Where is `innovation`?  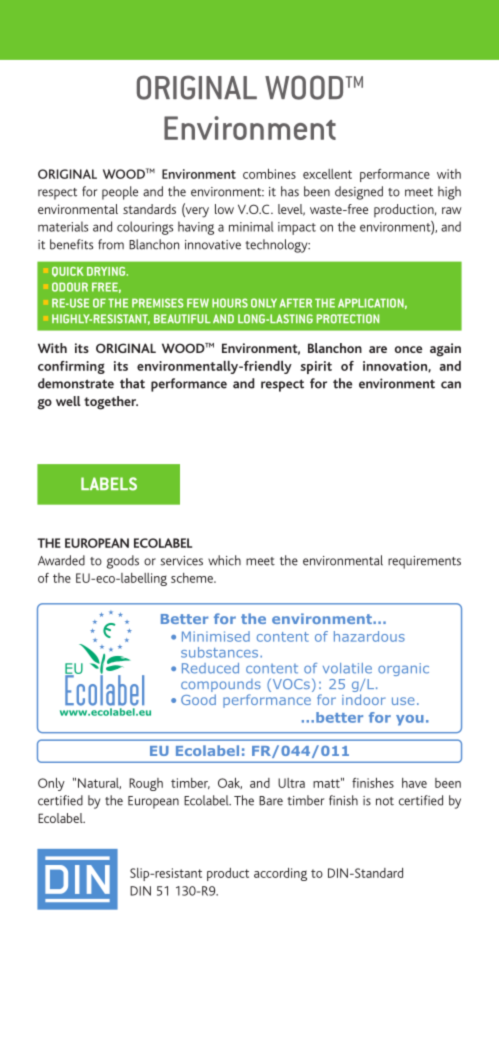
innovation is located at coordinates (396, 366).
